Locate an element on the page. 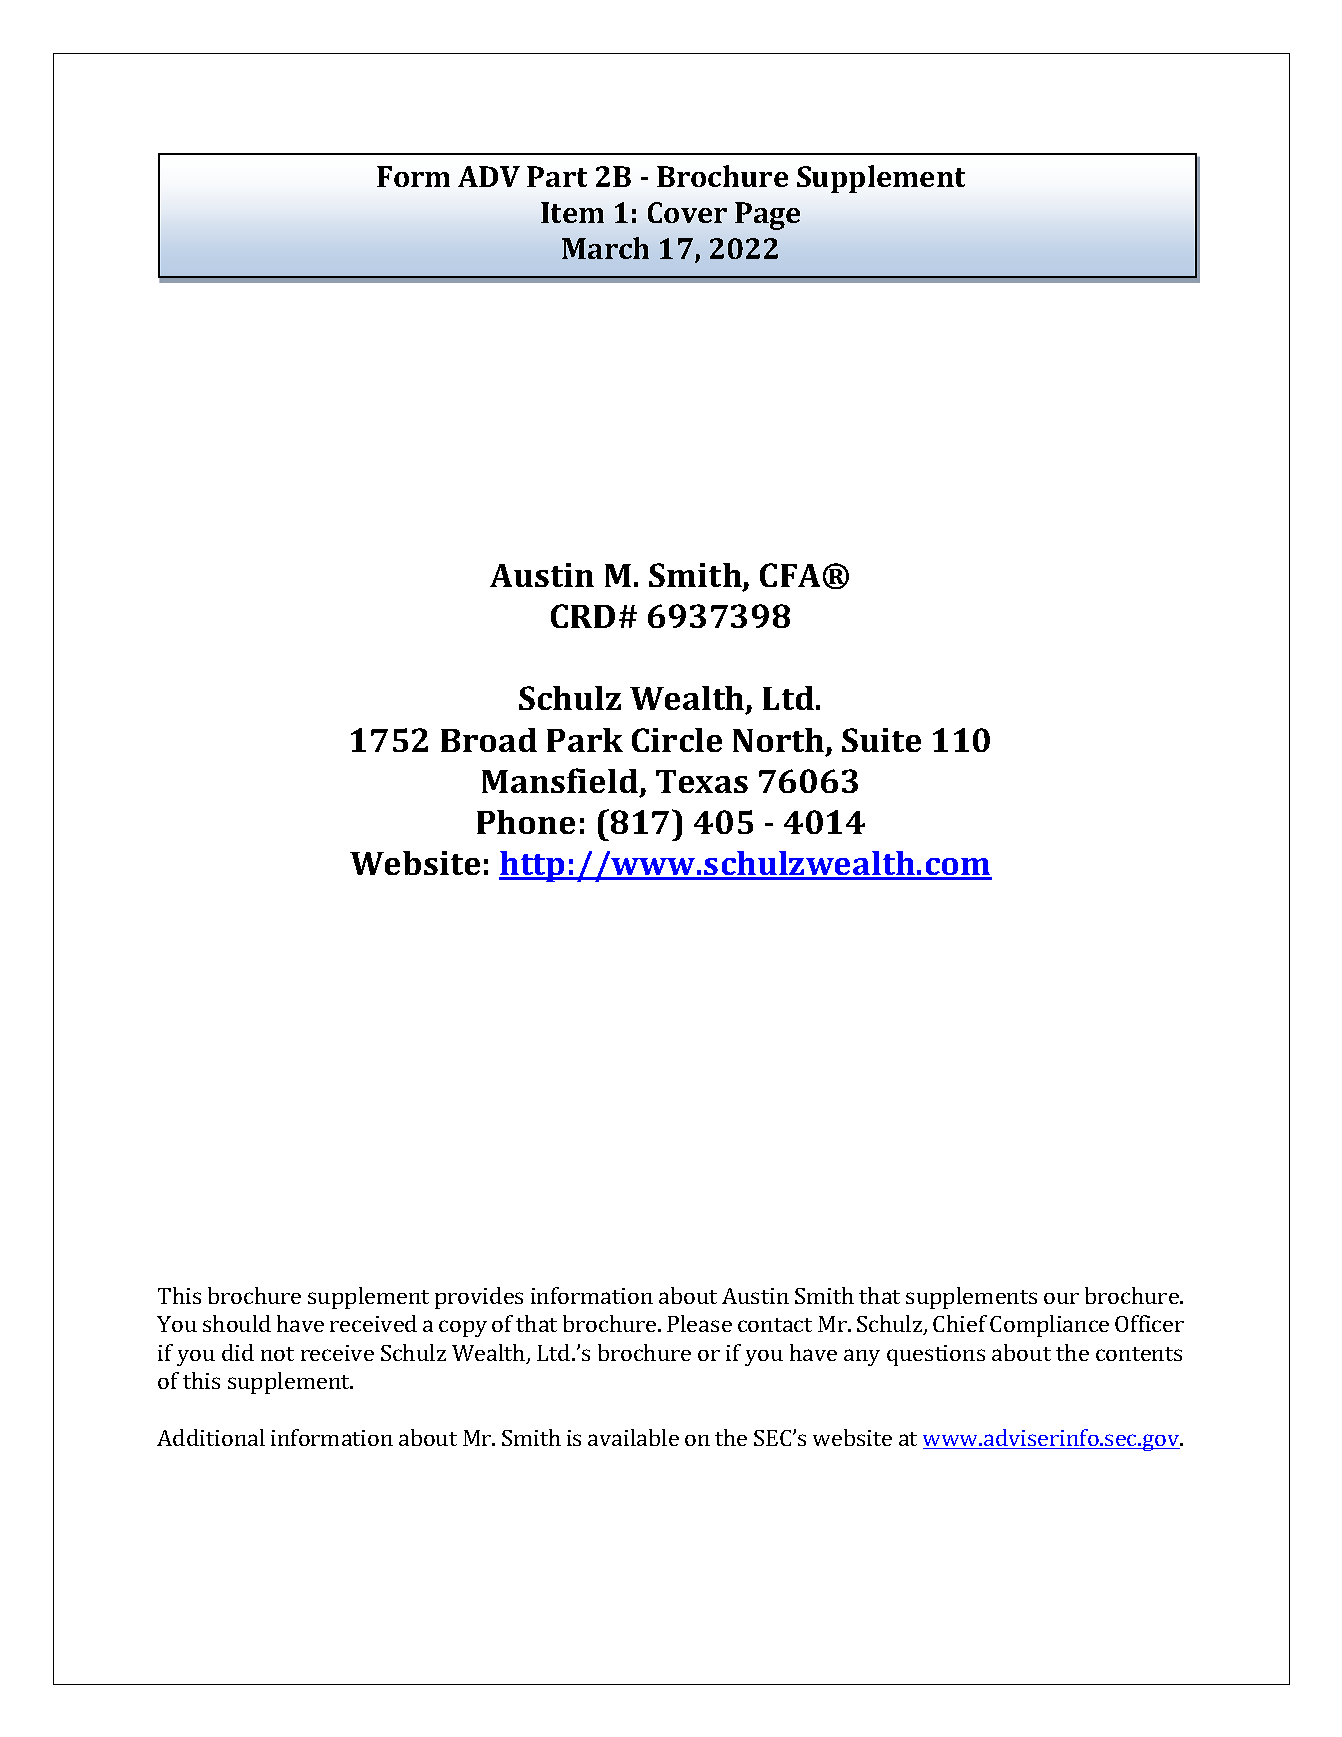 The height and width of the image is (1737, 1342). Page is located at coordinates (767, 216).
